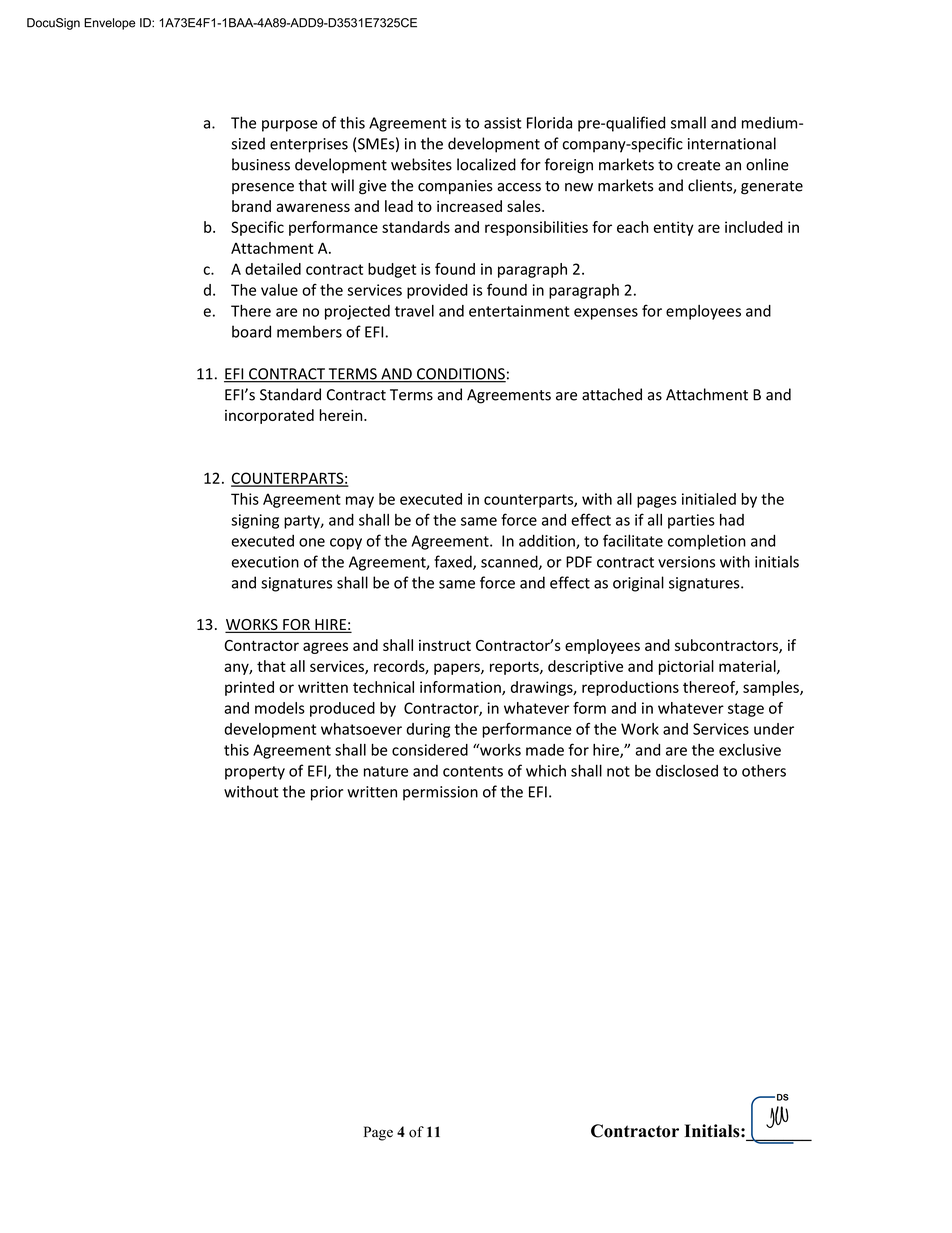 The height and width of the document is (1233, 952). Describe the element at coordinates (290, 126) in the document. I see `purpose` at that location.
